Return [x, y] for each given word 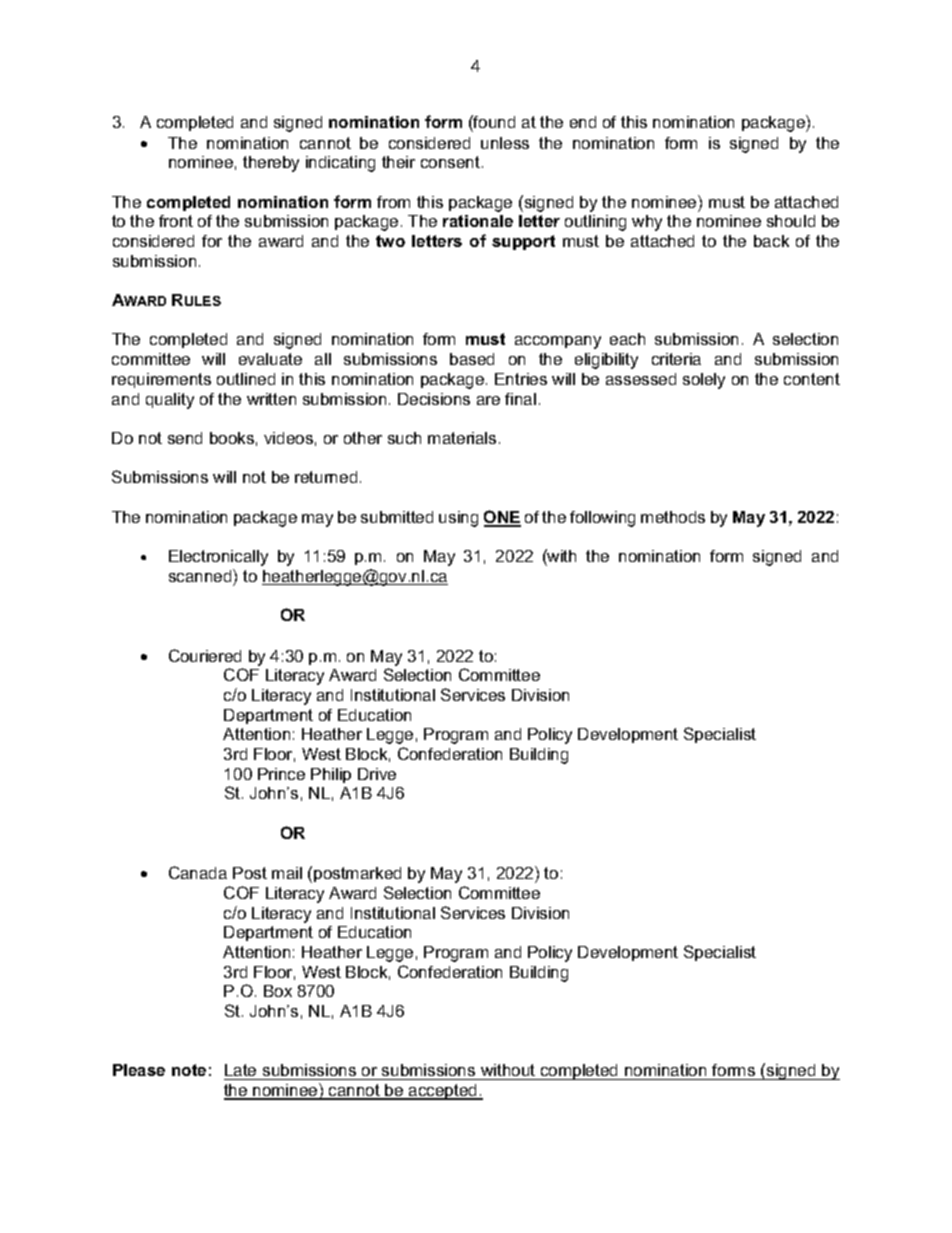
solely [704, 381]
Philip [331, 775]
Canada [198, 872]
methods [673, 517]
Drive [377, 774]
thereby [271, 164]
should [791, 221]
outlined [246, 379]
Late [240, 1070]
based [472, 359]
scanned [201, 575]
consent [450, 162]
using [458, 519]
